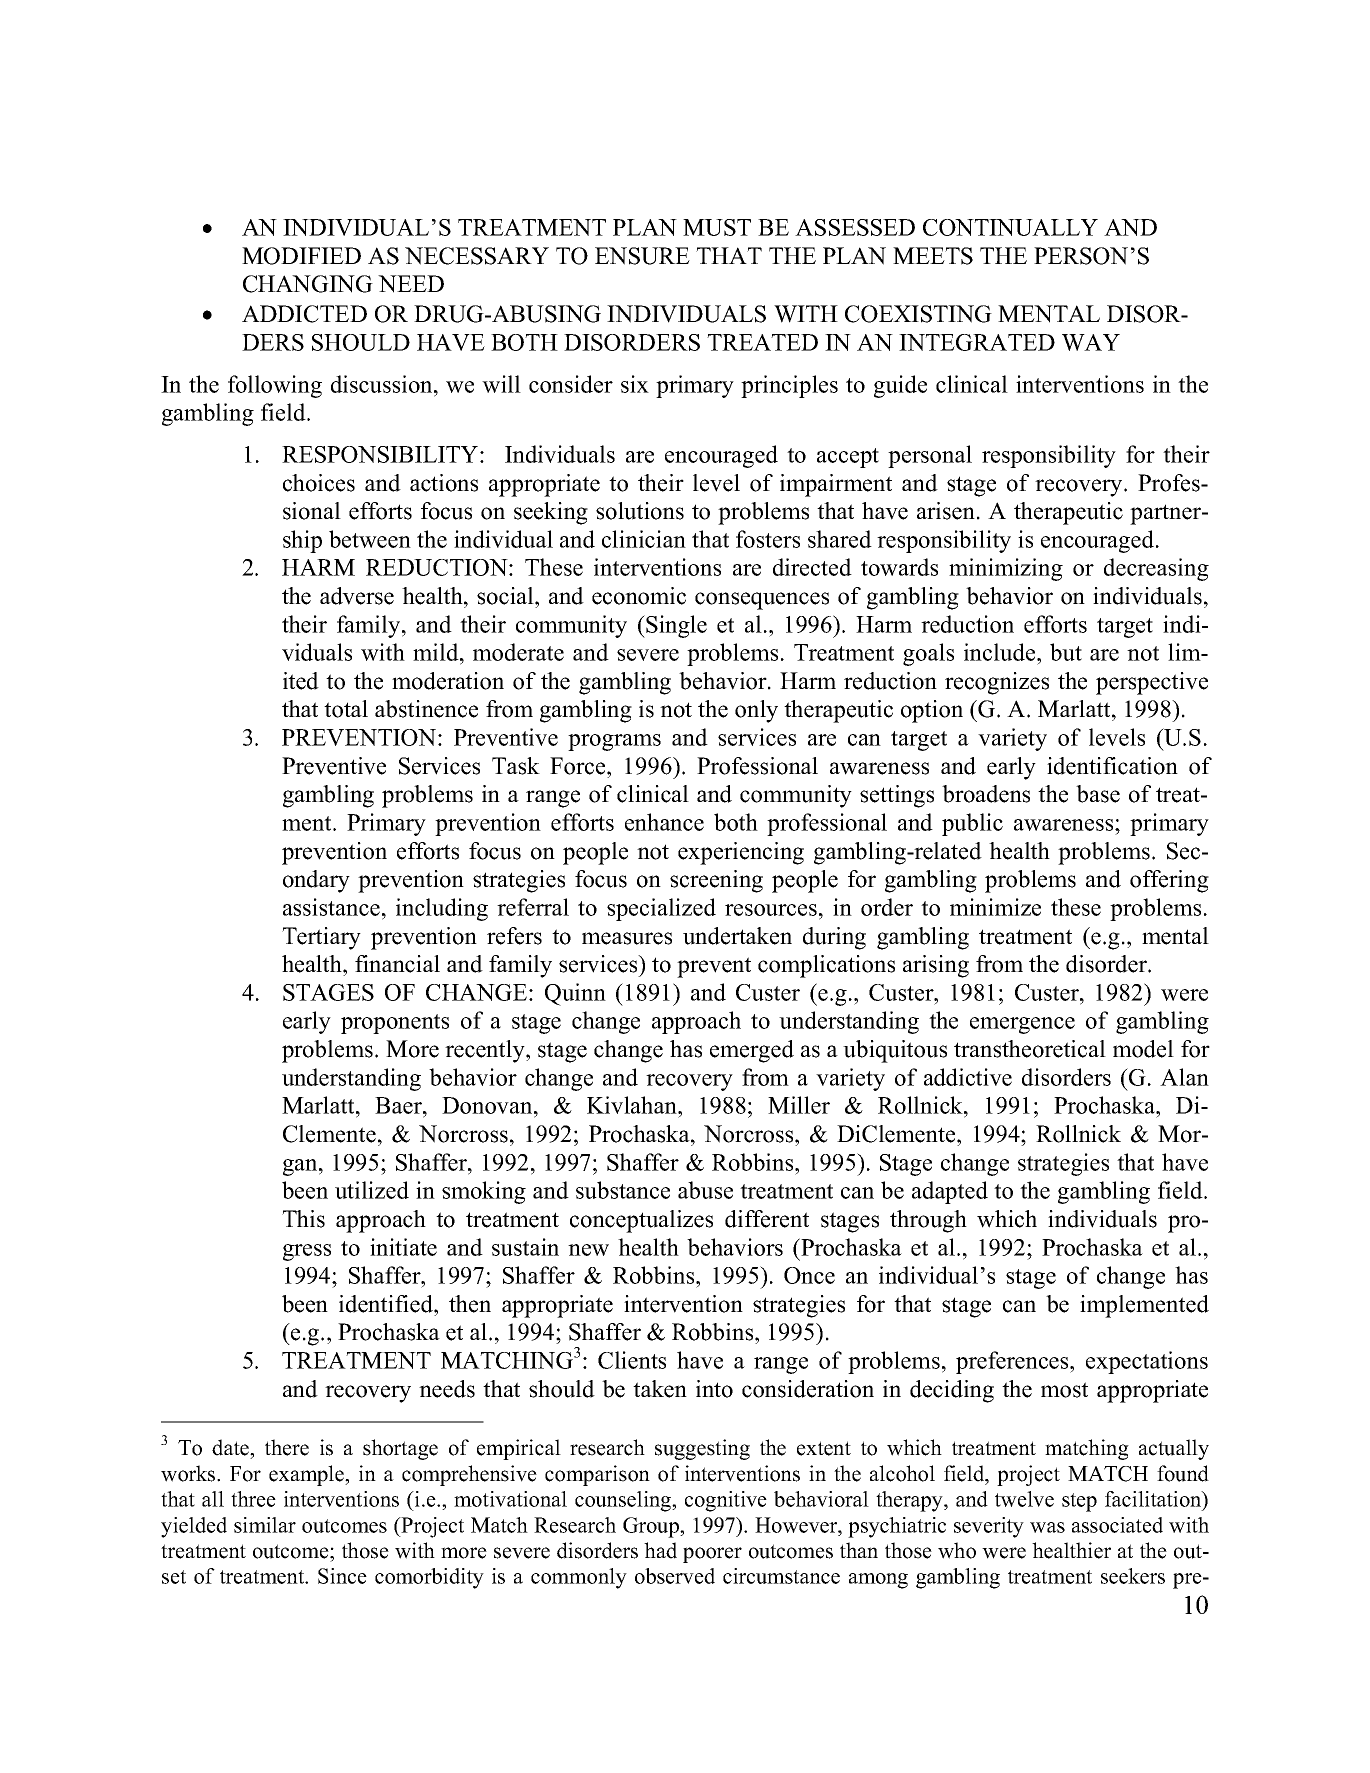 The width and height of the page is (1370, 1773). Describe the element at coordinates (301, 256) in the page. I see `MODIFIED` at that location.
